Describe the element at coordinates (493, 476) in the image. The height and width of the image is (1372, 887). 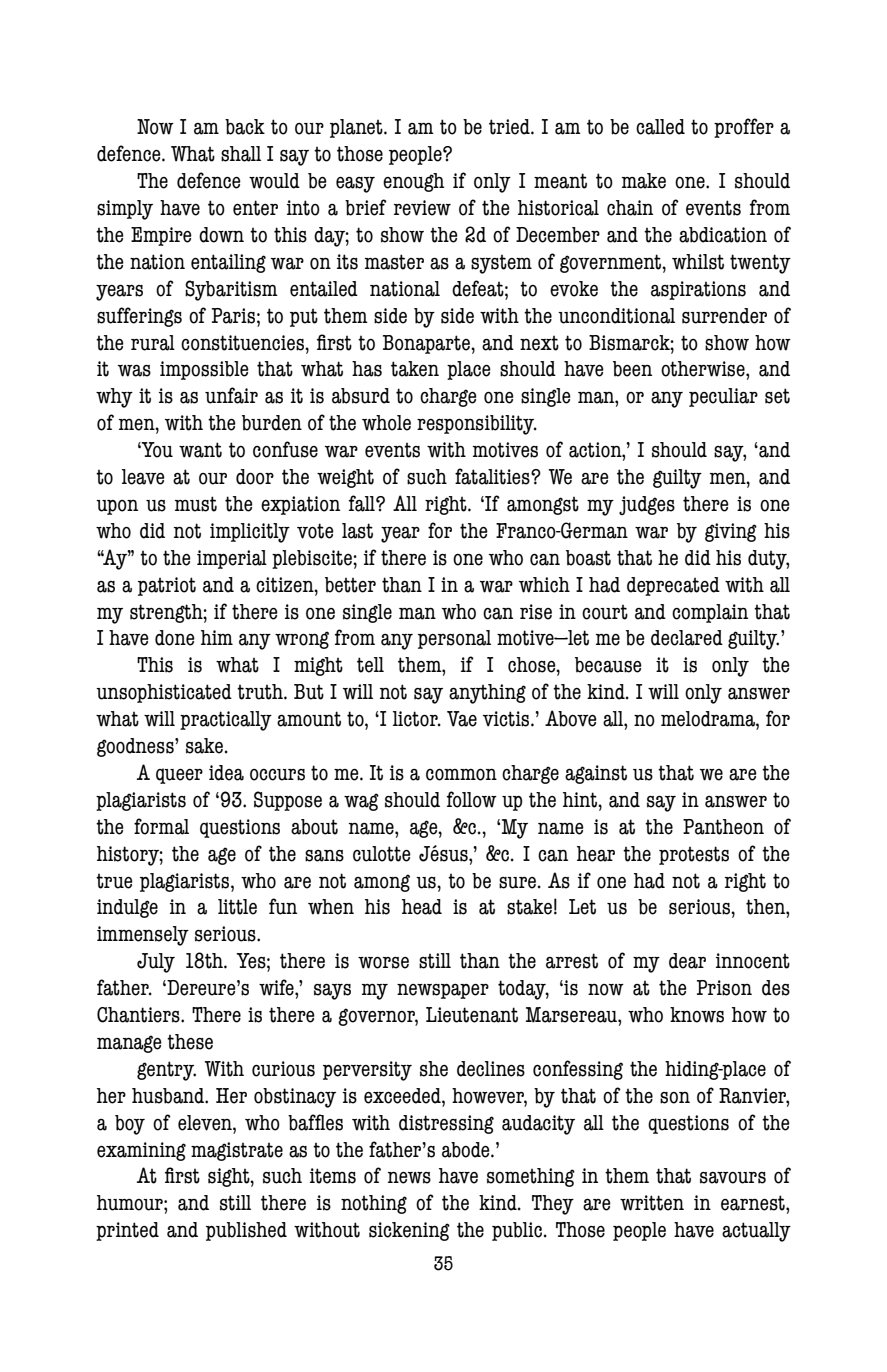
I see `fatalities` at that location.
